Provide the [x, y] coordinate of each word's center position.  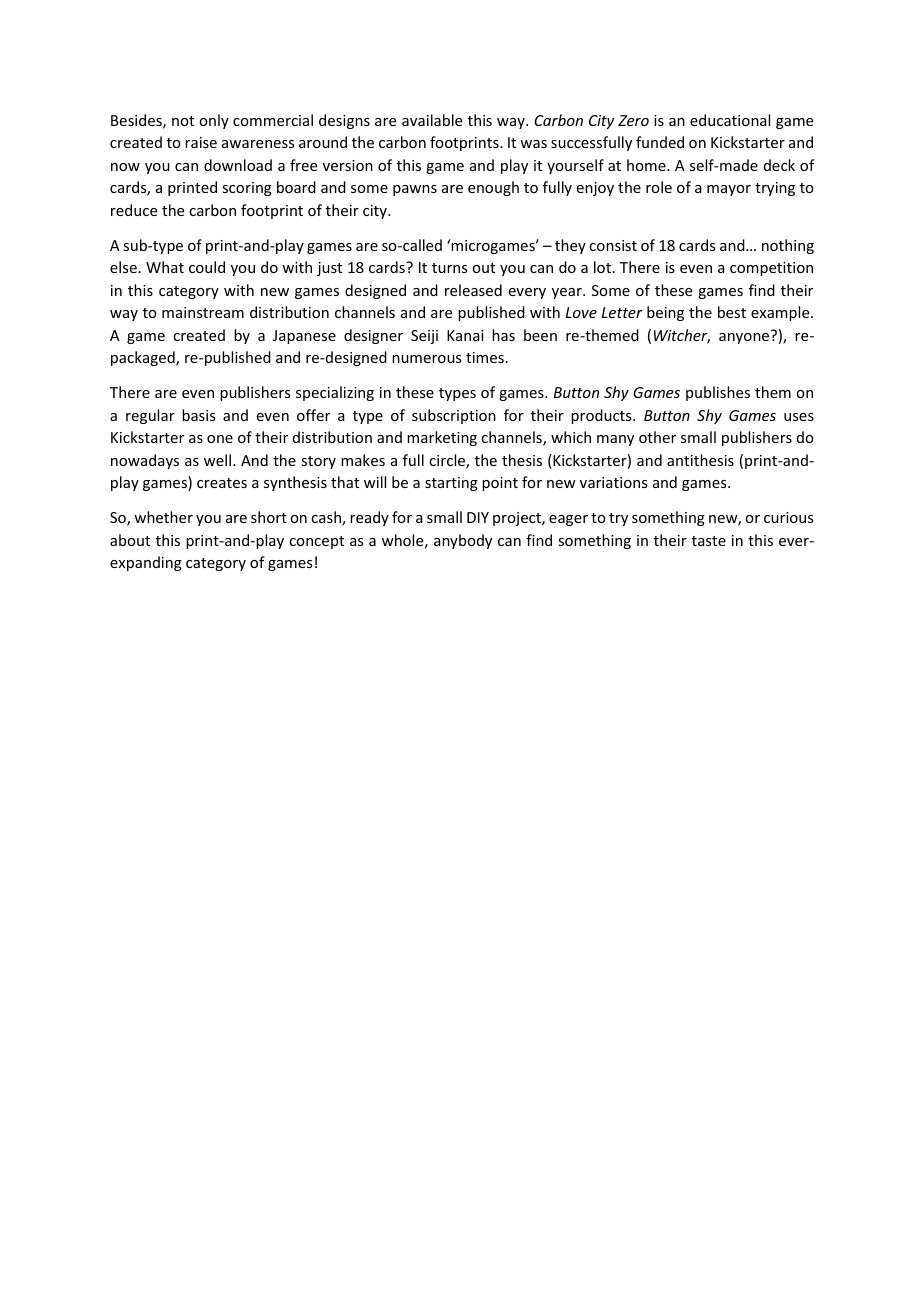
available [432, 120]
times [485, 357]
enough [493, 188]
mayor [729, 190]
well [217, 460]
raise [201, 142]
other [657, 437]
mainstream [203, 312]
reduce [134, 210]
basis [198, 415]
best [732, 312]
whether [163, 517]
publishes [718, 393]
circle [448, 461]
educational [730, 120]
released [473, 290]
